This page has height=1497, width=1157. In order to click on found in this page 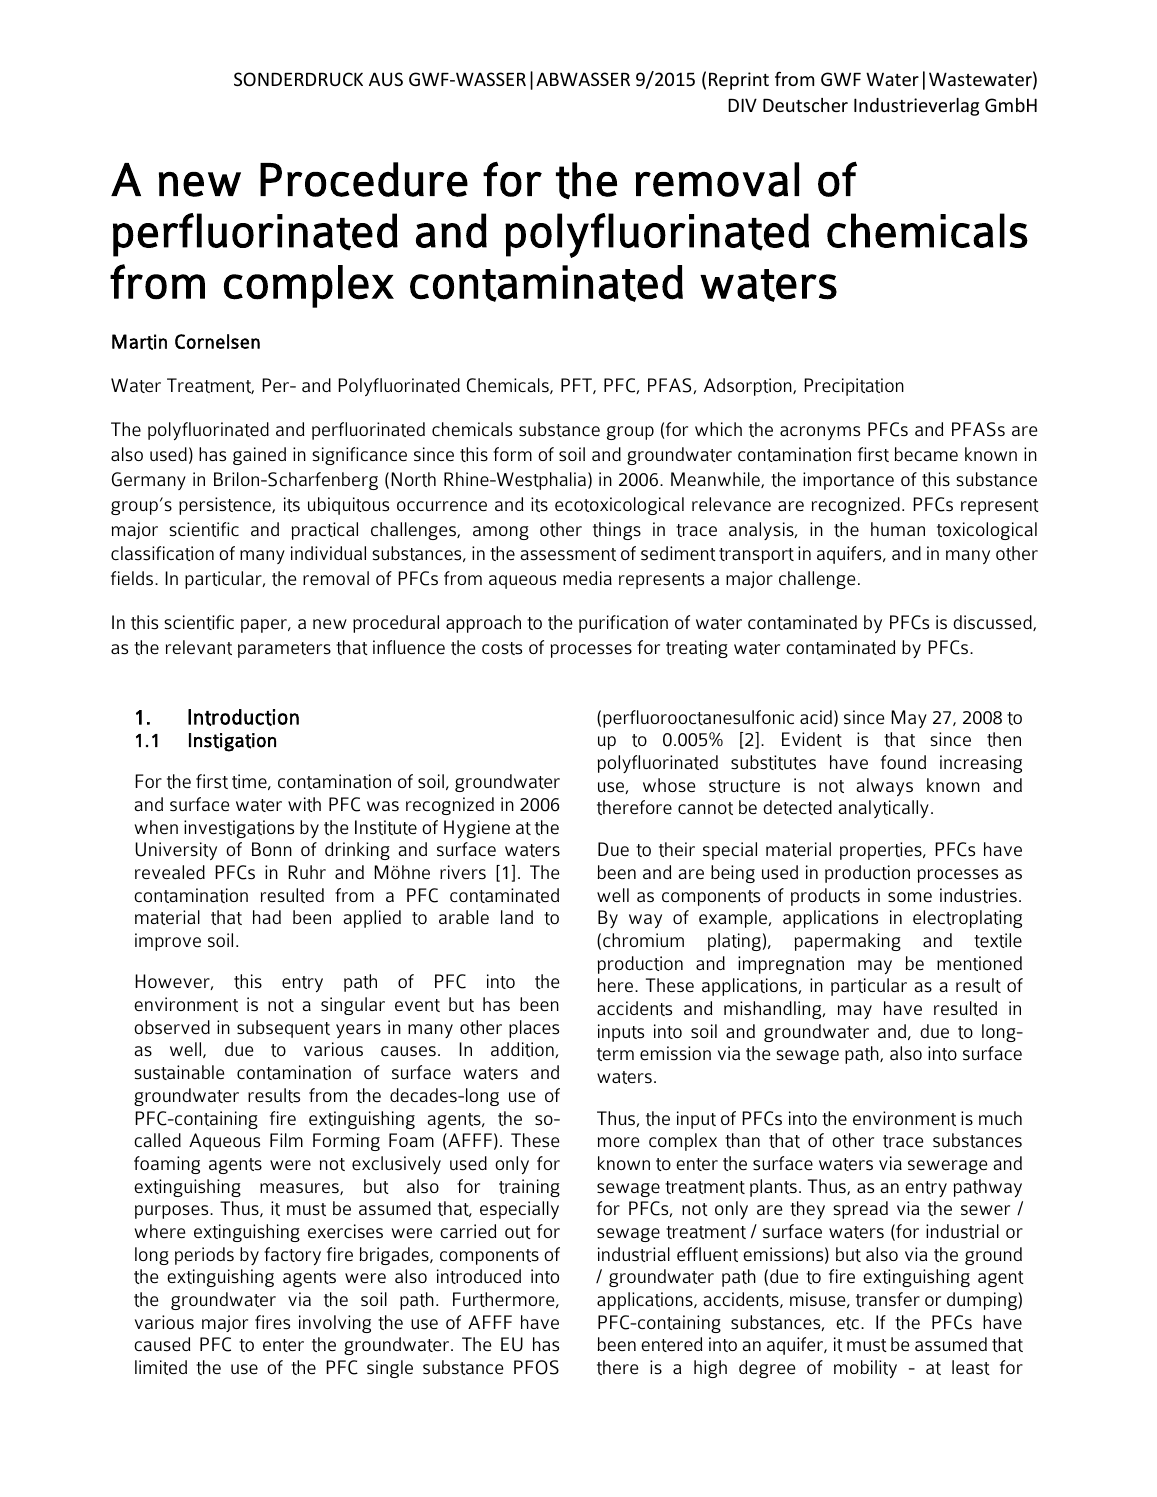, I will do `click(903, 762)`.
